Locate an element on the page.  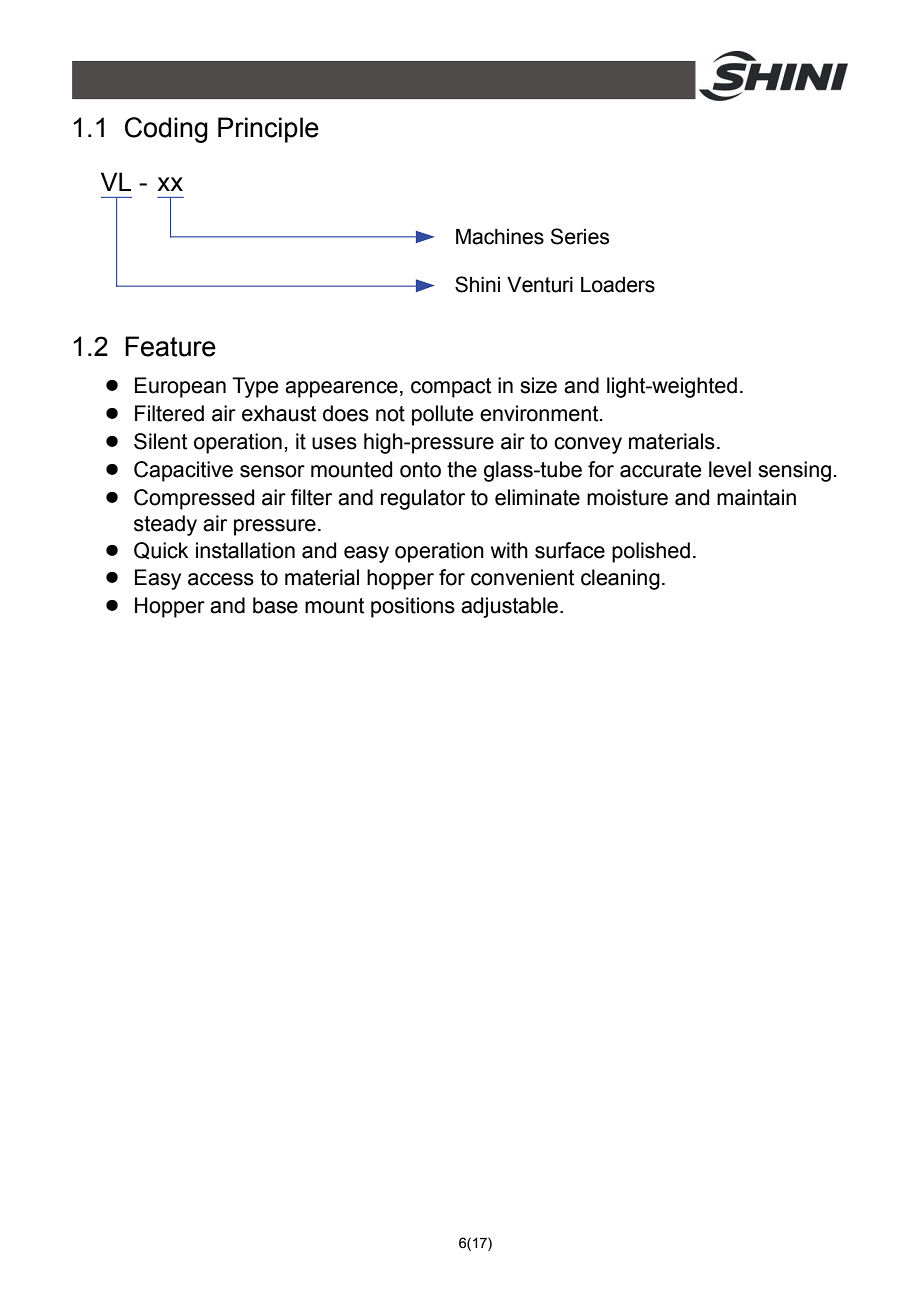
adjustable is located at coordinates (509, 607).
